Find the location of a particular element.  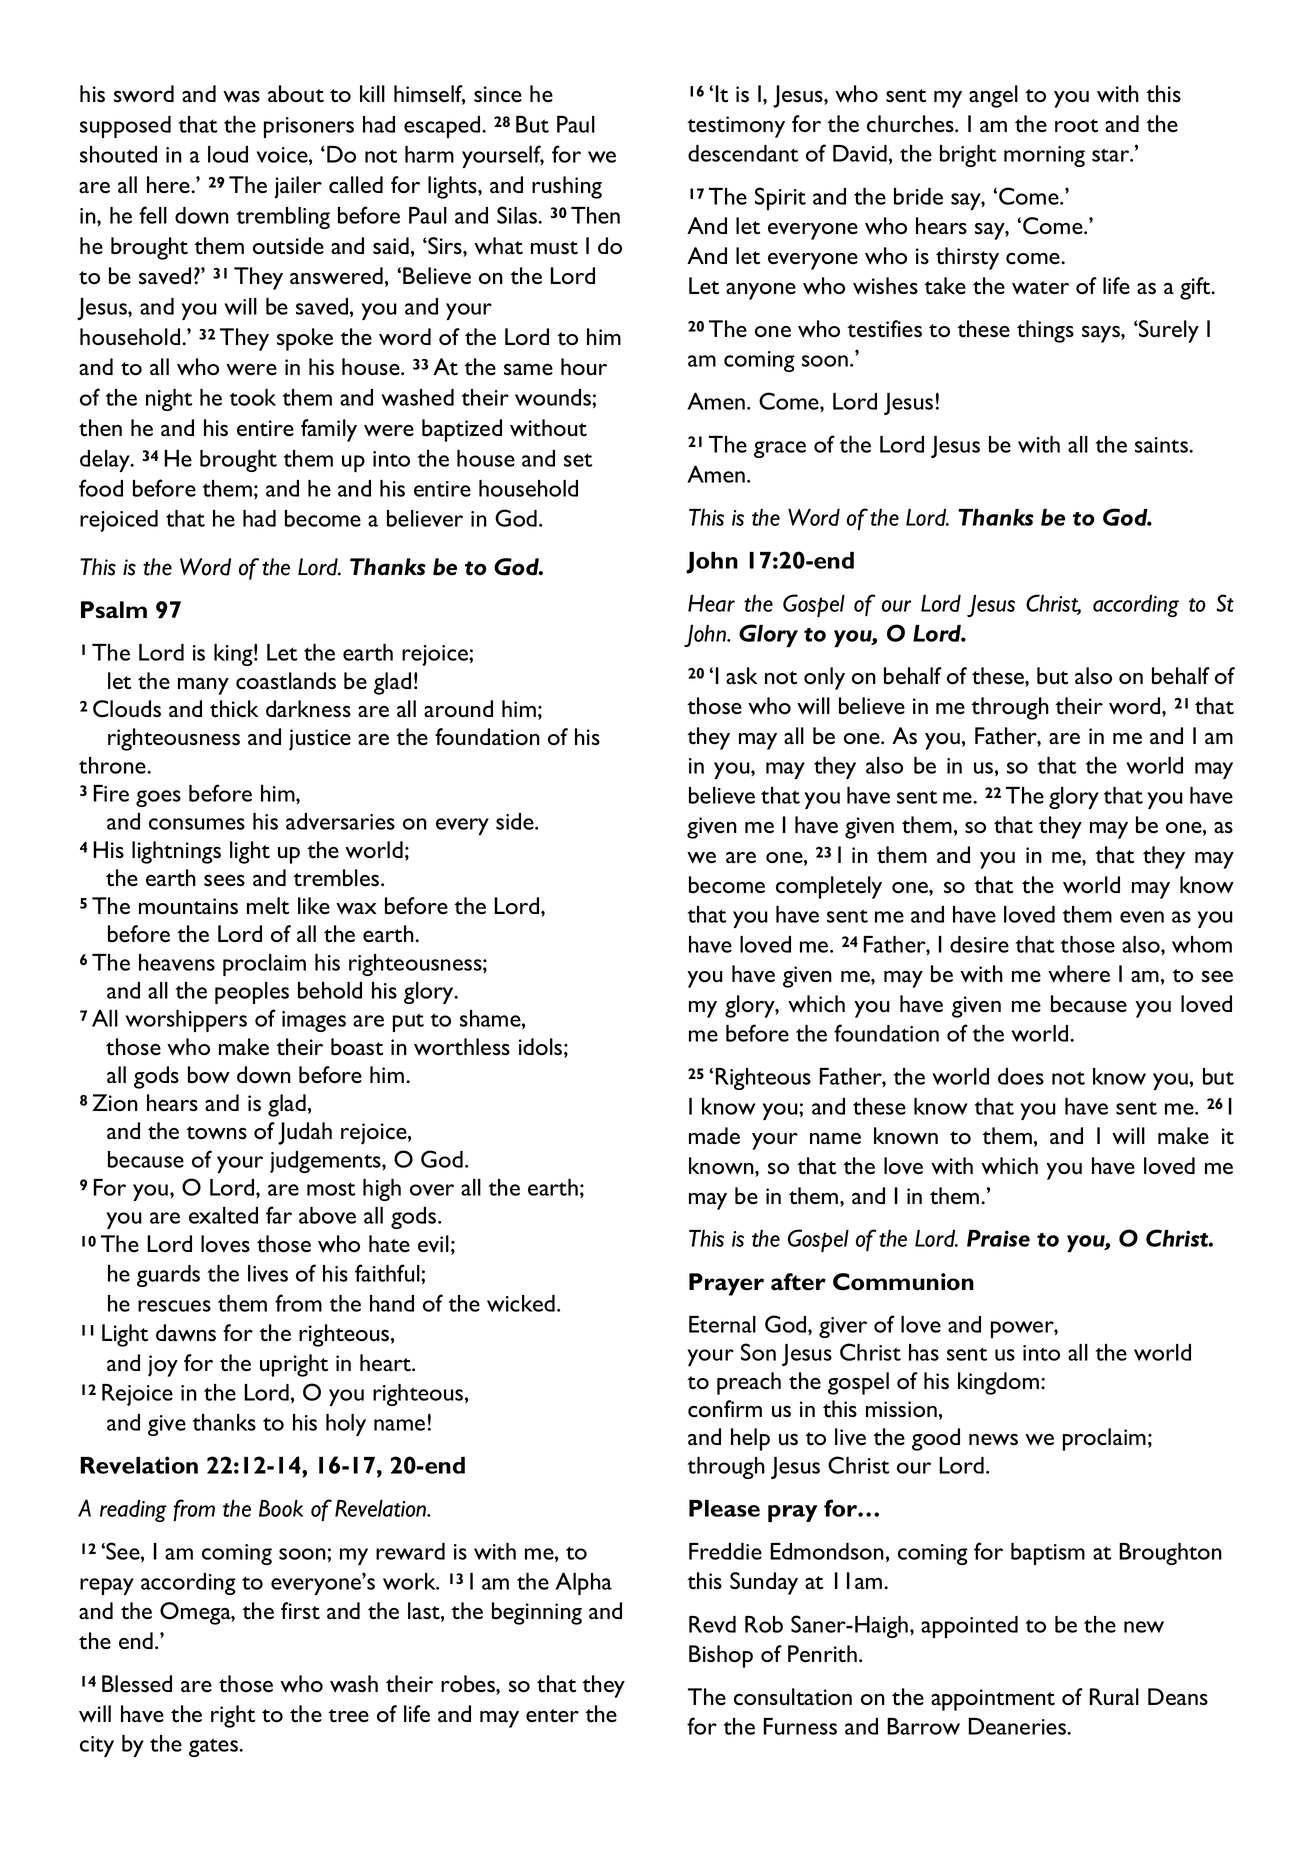

enter is located at coordinates (552, 1716).
